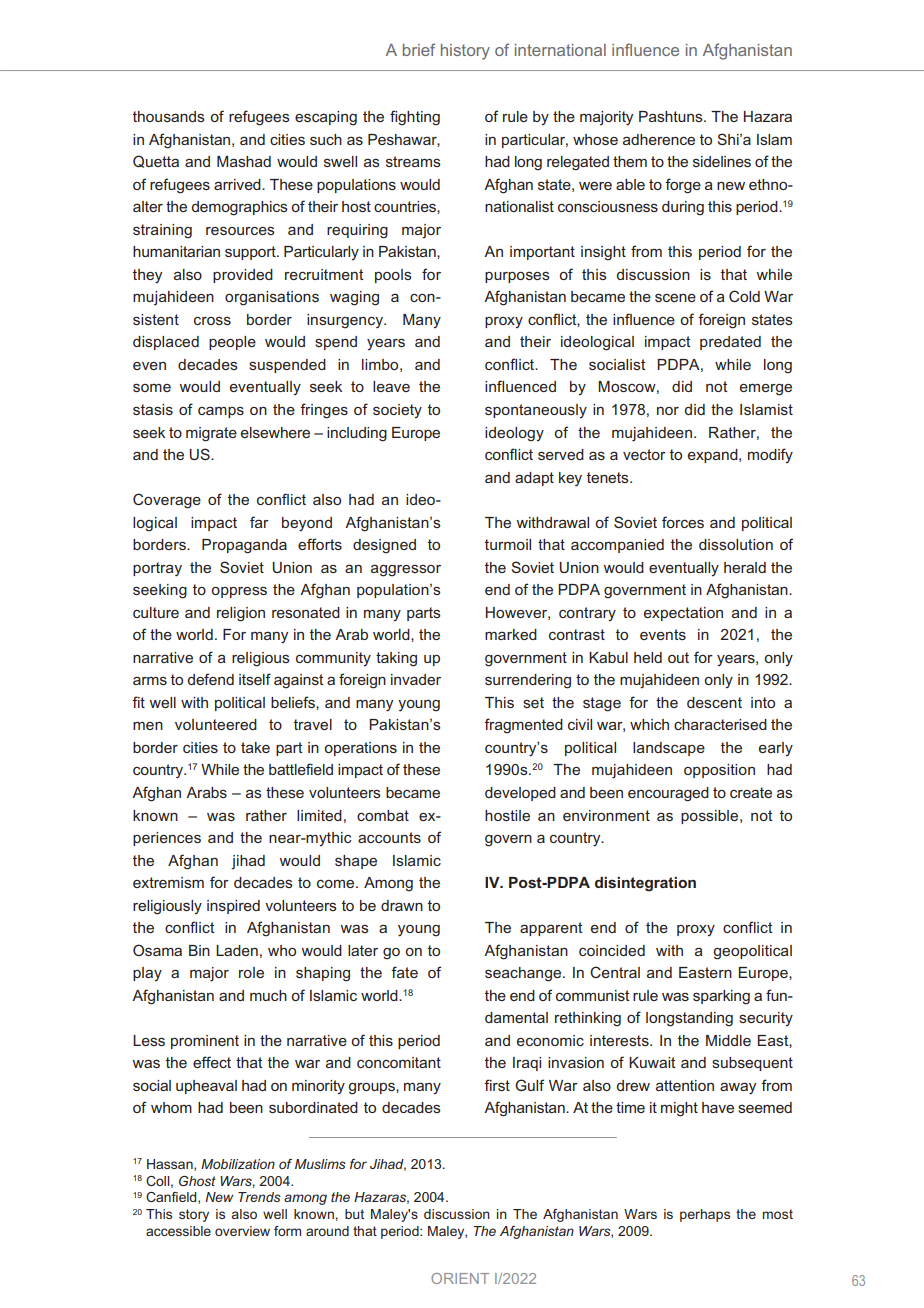  I want to click on out, so click(678, 657).
